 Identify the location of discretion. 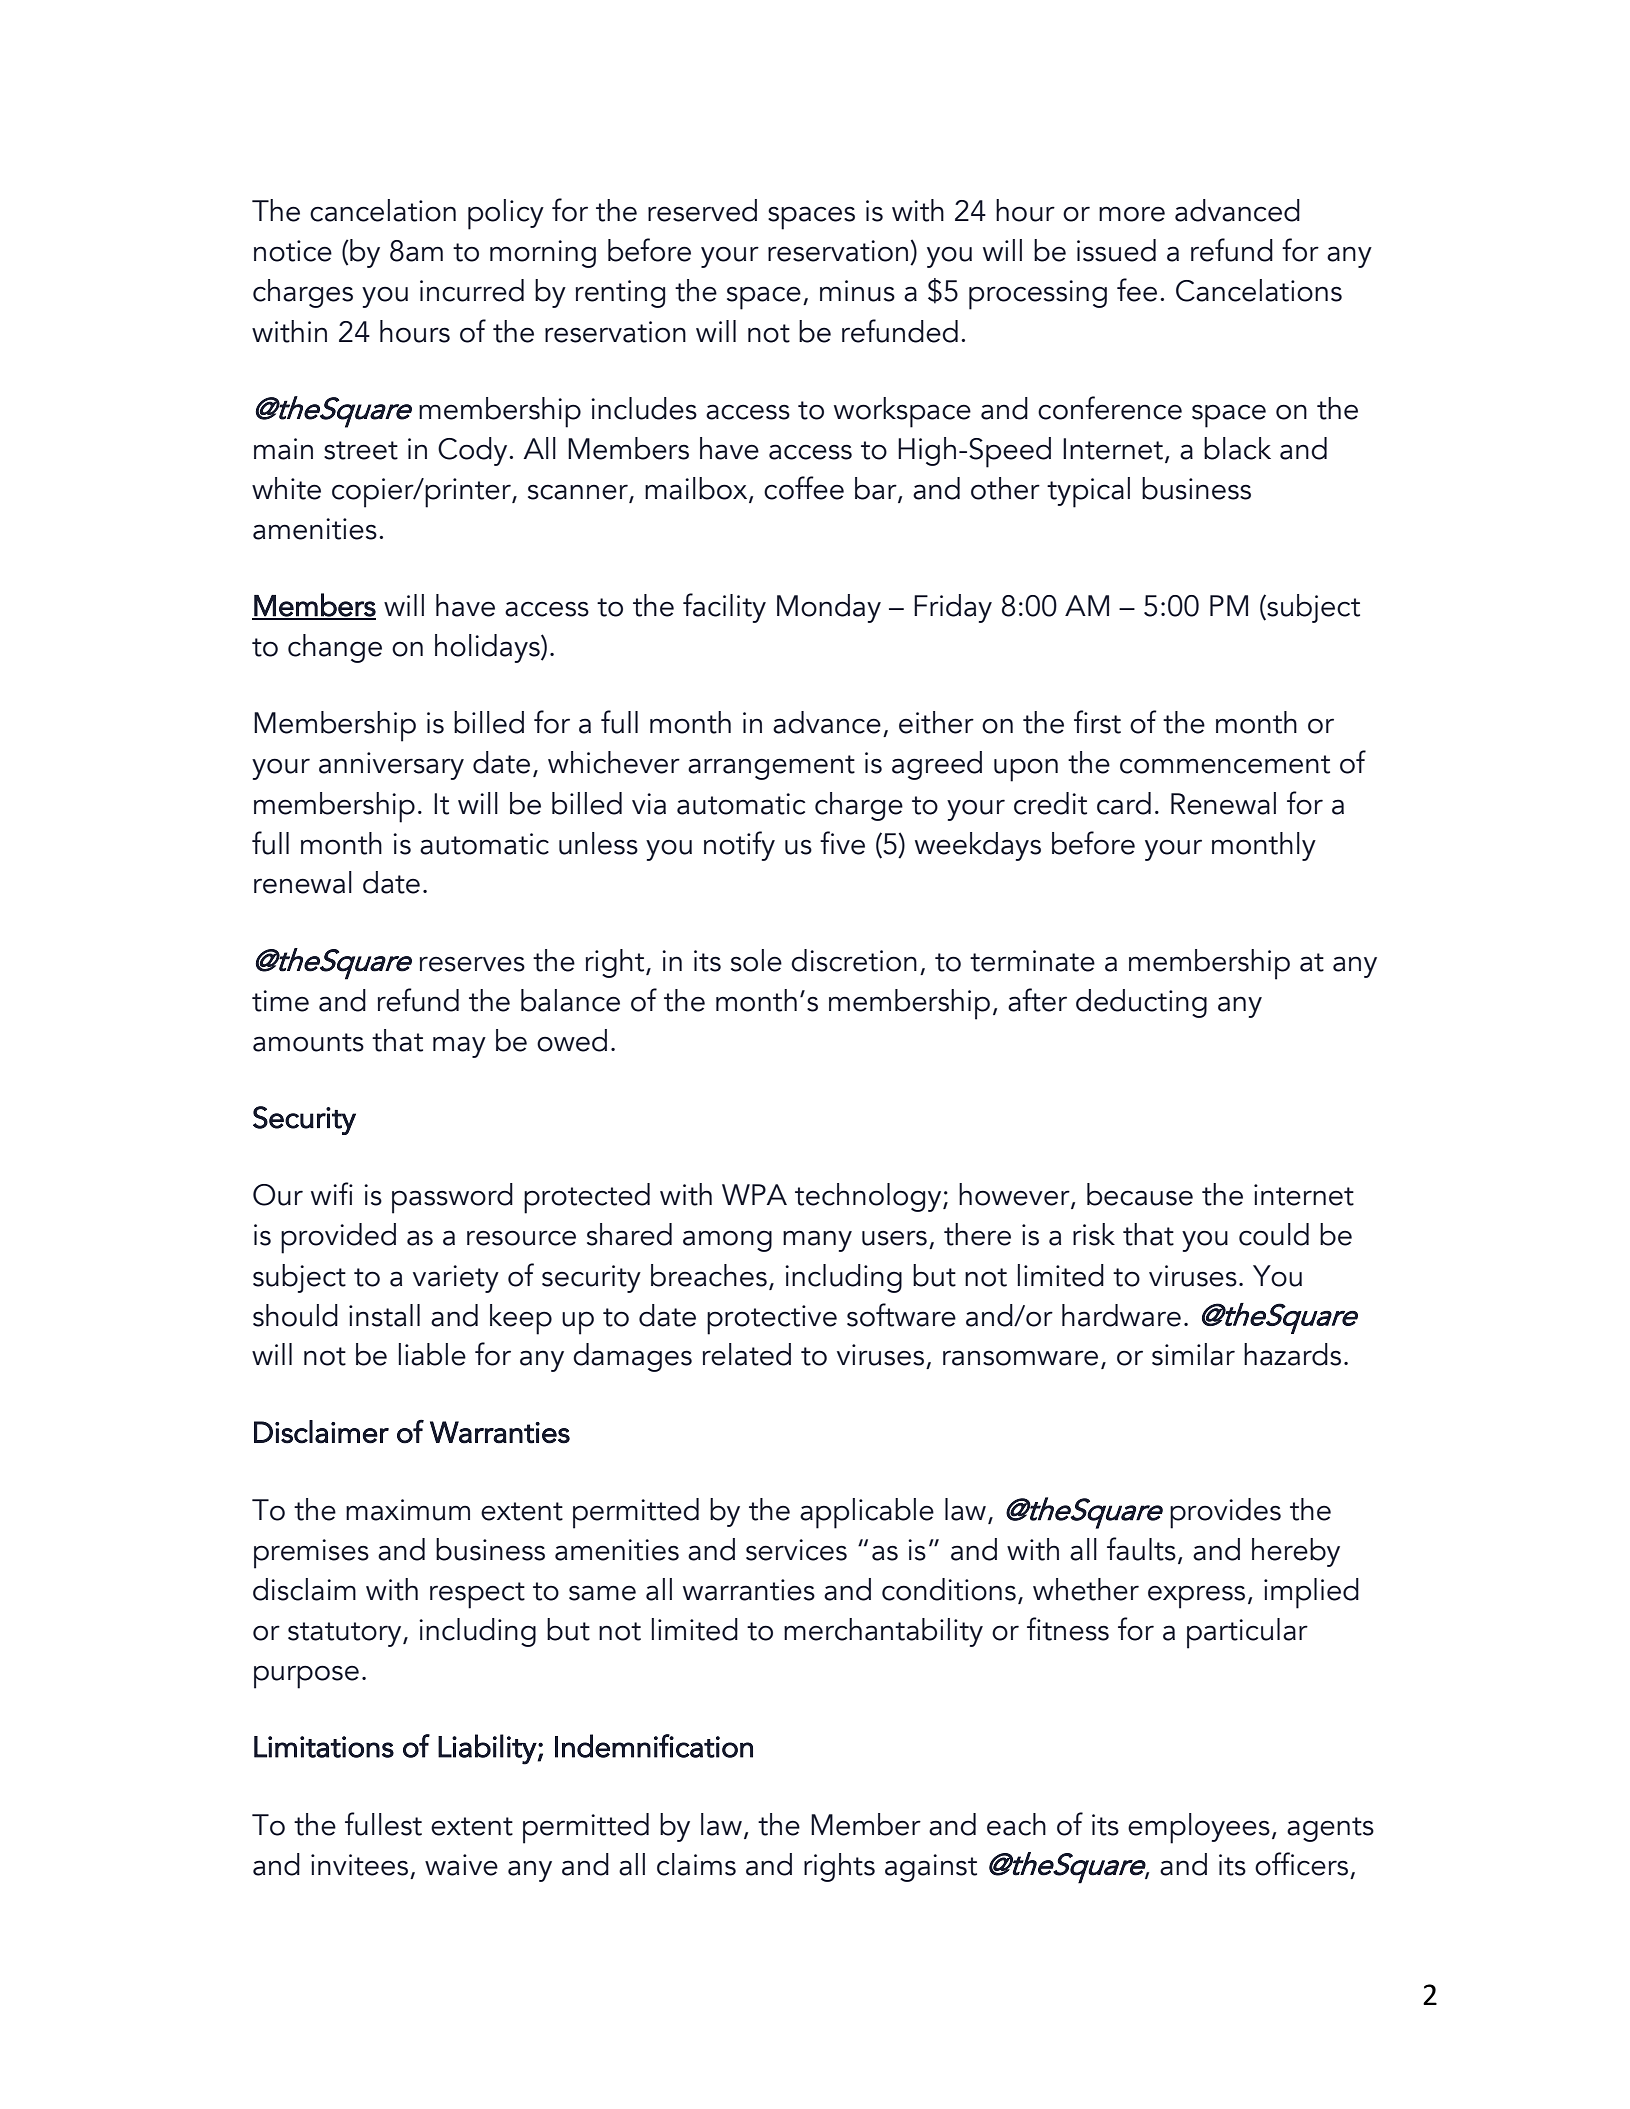
(854, 960).
